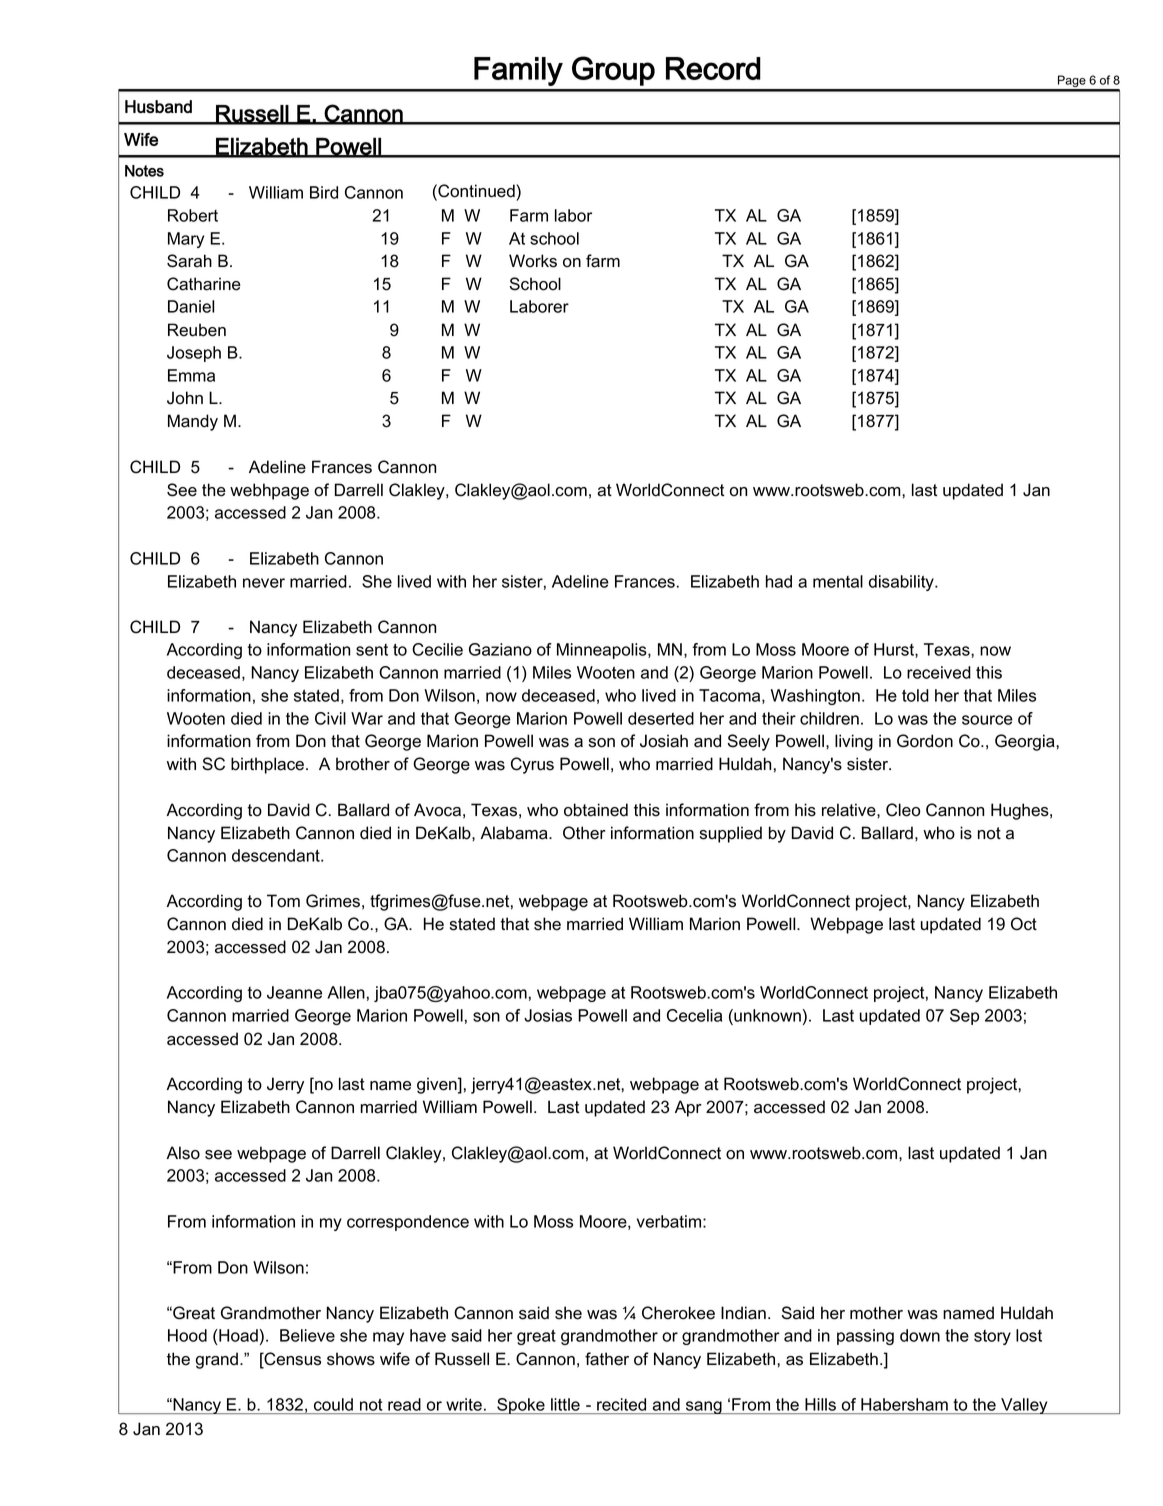 The image size is (1163, 1506). What do you see at coordinates (533, 261) in the document?
I see `Works` at bounding box center [533, 261].
